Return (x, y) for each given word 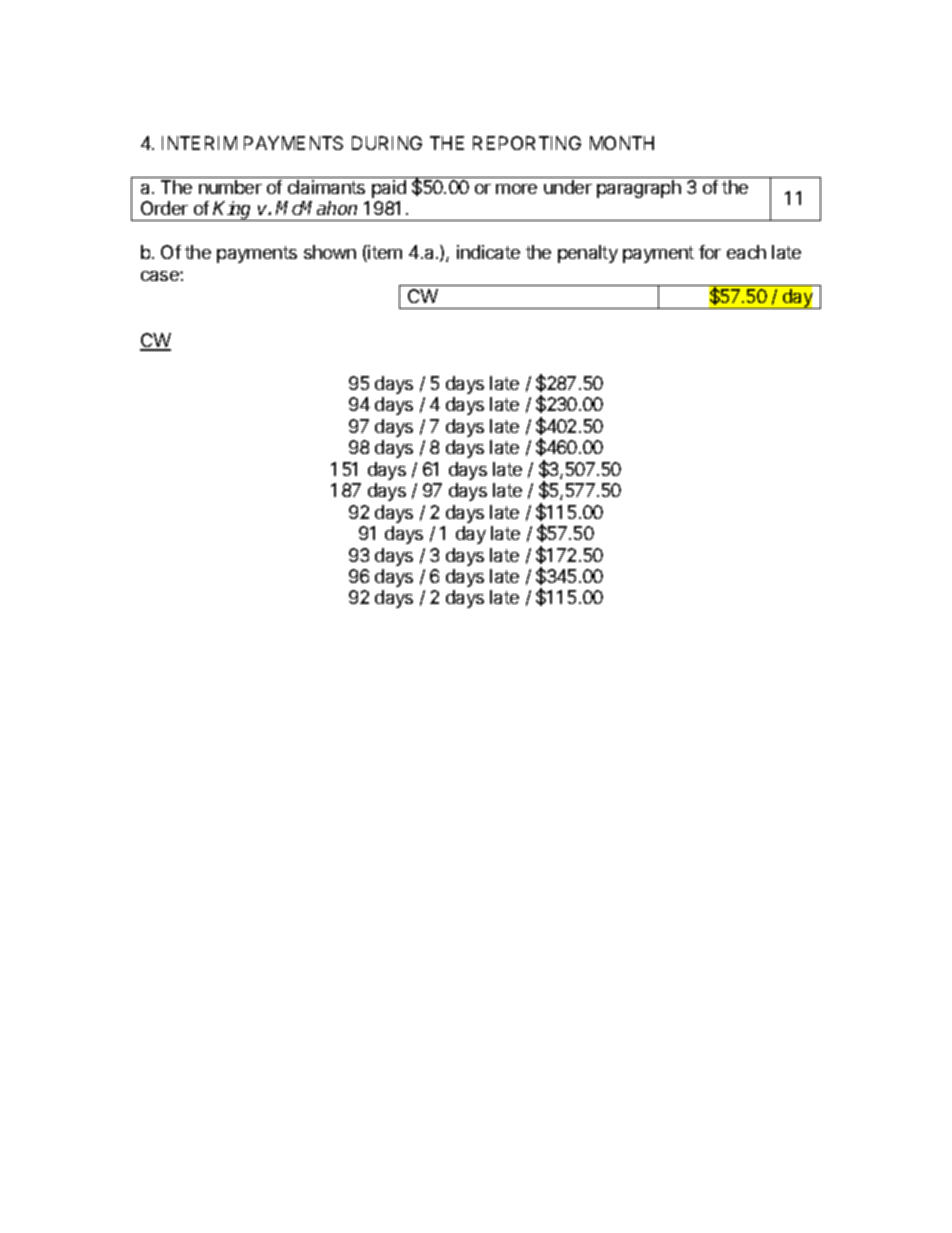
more (516, 189)
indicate (488, 252)
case (161, 276)
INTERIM (199, 143)
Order (164, 208)
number (230, 187)
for (710, 252)
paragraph (639, 189)
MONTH (622, 143)
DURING (387, 143)
